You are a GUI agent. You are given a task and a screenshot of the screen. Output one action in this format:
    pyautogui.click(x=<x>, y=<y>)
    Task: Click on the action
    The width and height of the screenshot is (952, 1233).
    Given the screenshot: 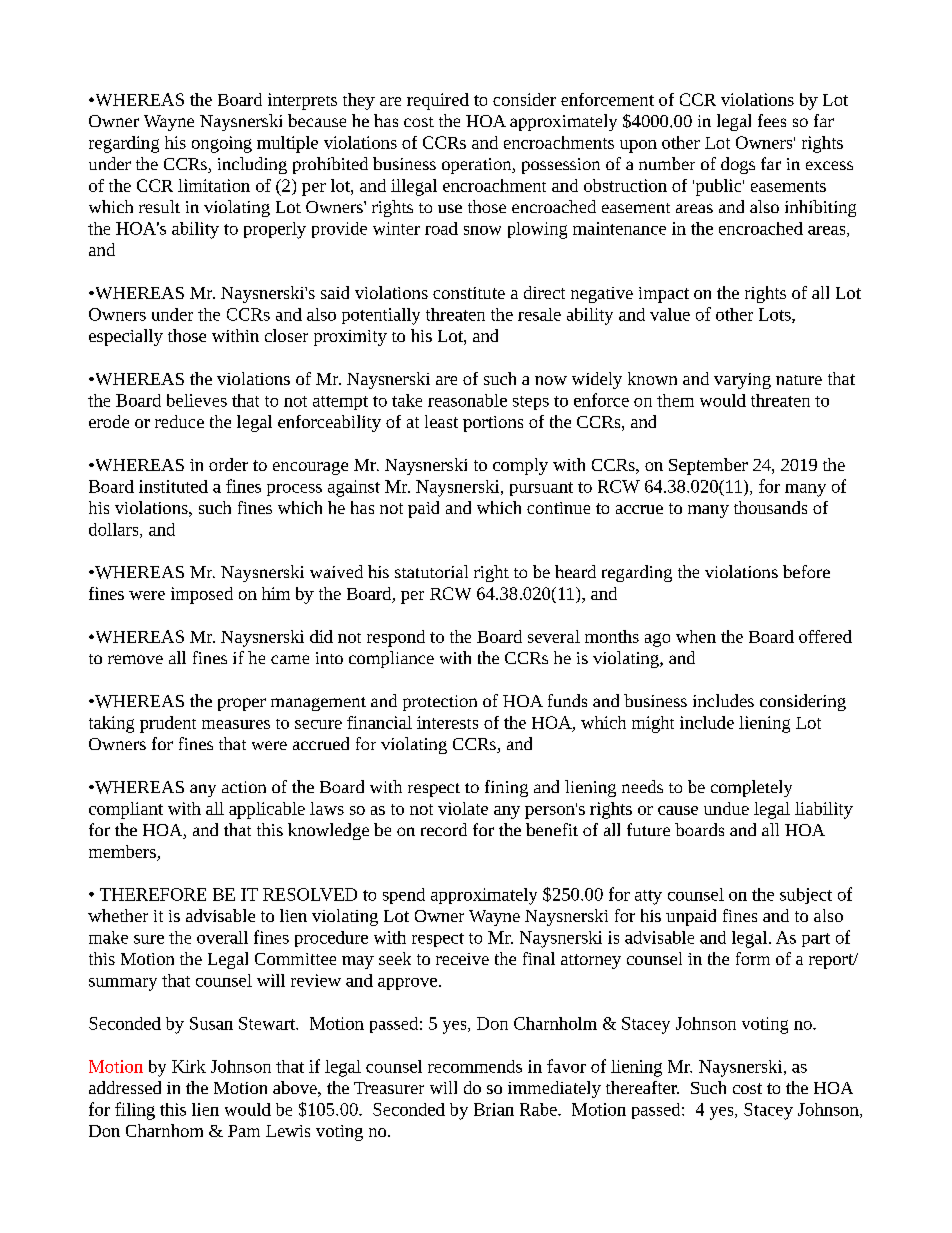 What is the action you would take?
    pyautogui.click(x=244, y=787)
